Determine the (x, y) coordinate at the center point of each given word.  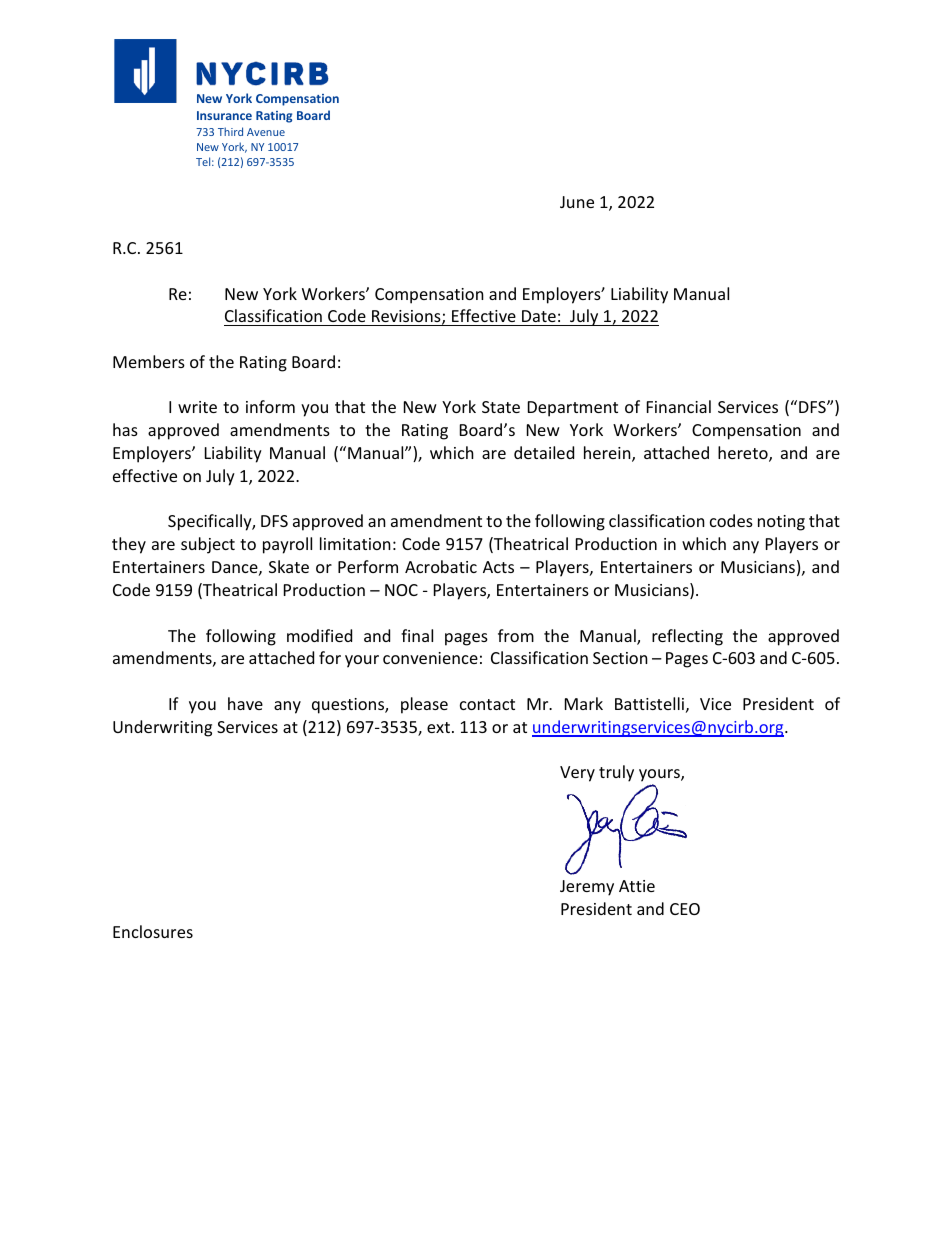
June (577, 202)
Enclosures (153, 931)
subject (208, 545)
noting (781, 523)
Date (539, 316)
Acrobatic (441, 566)
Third (230, 131)
